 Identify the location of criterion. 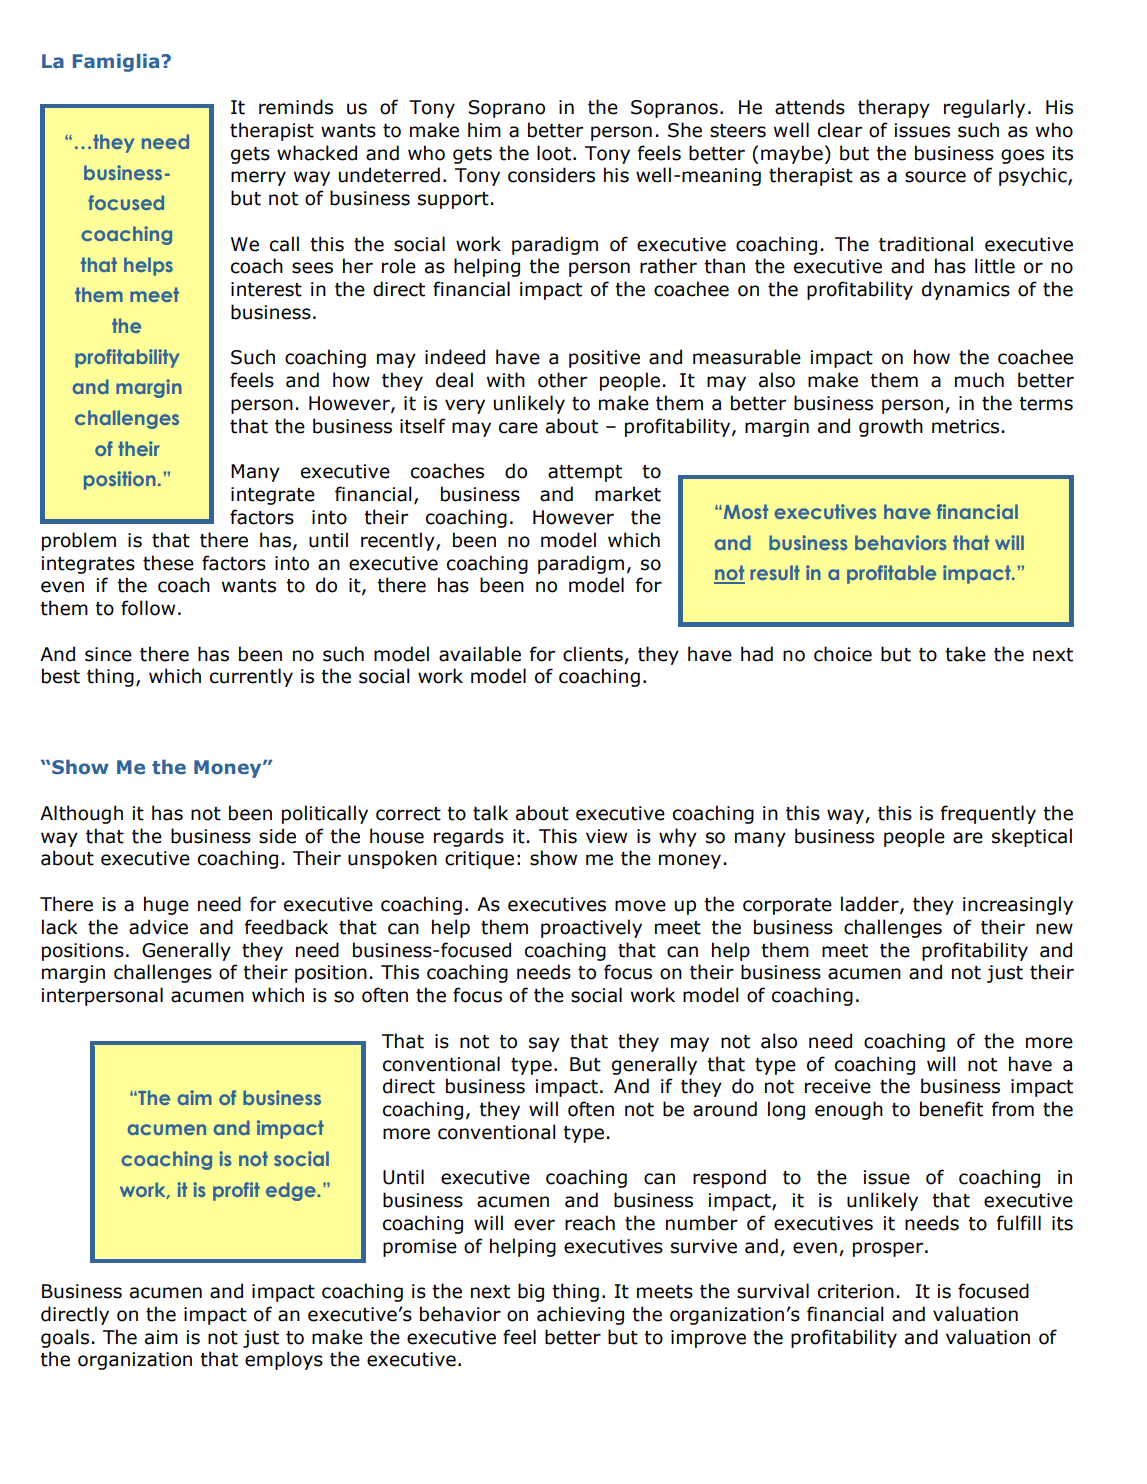
(856, 1291).
